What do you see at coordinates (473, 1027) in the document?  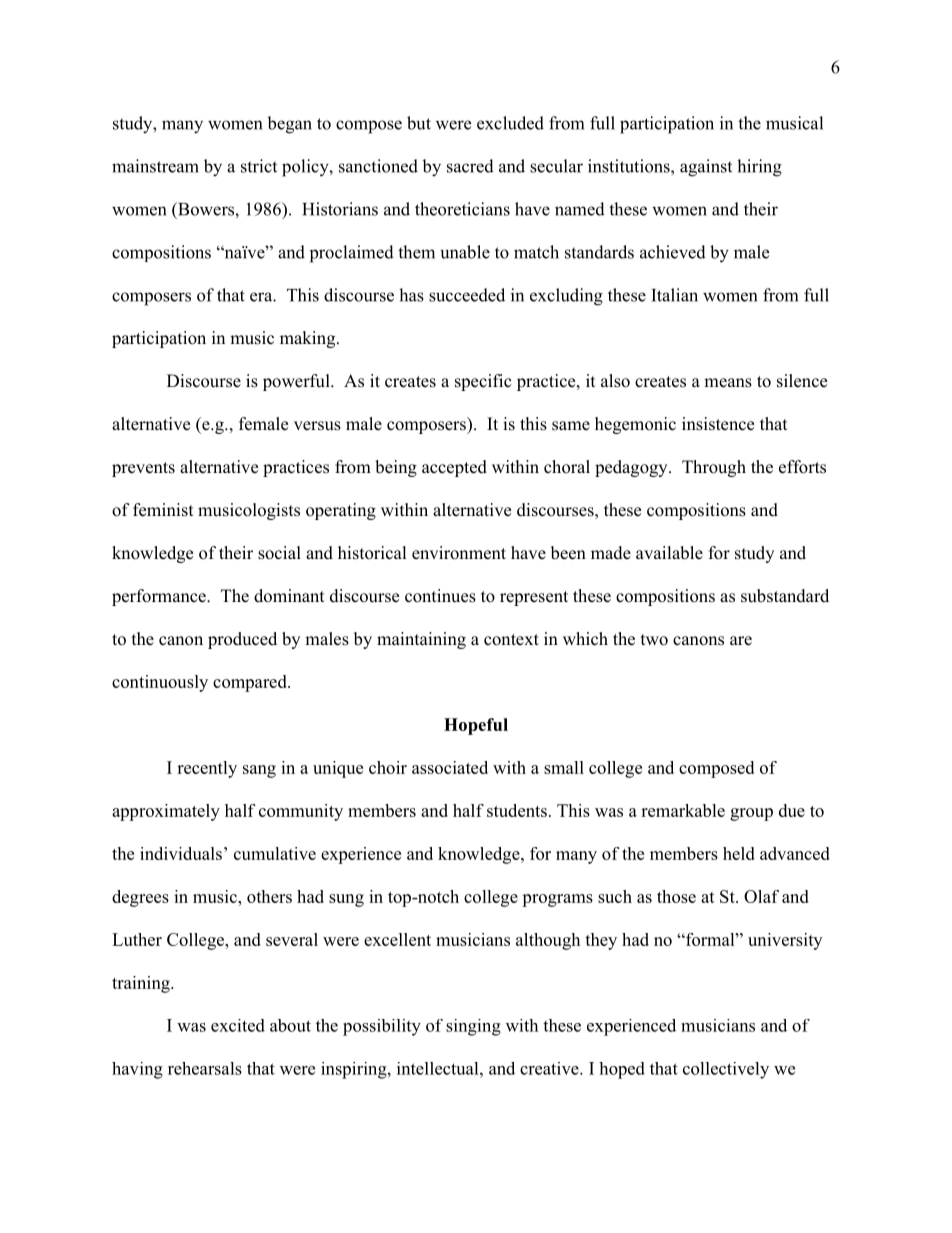 I see `singing` at bounding box center [473, 1027].
